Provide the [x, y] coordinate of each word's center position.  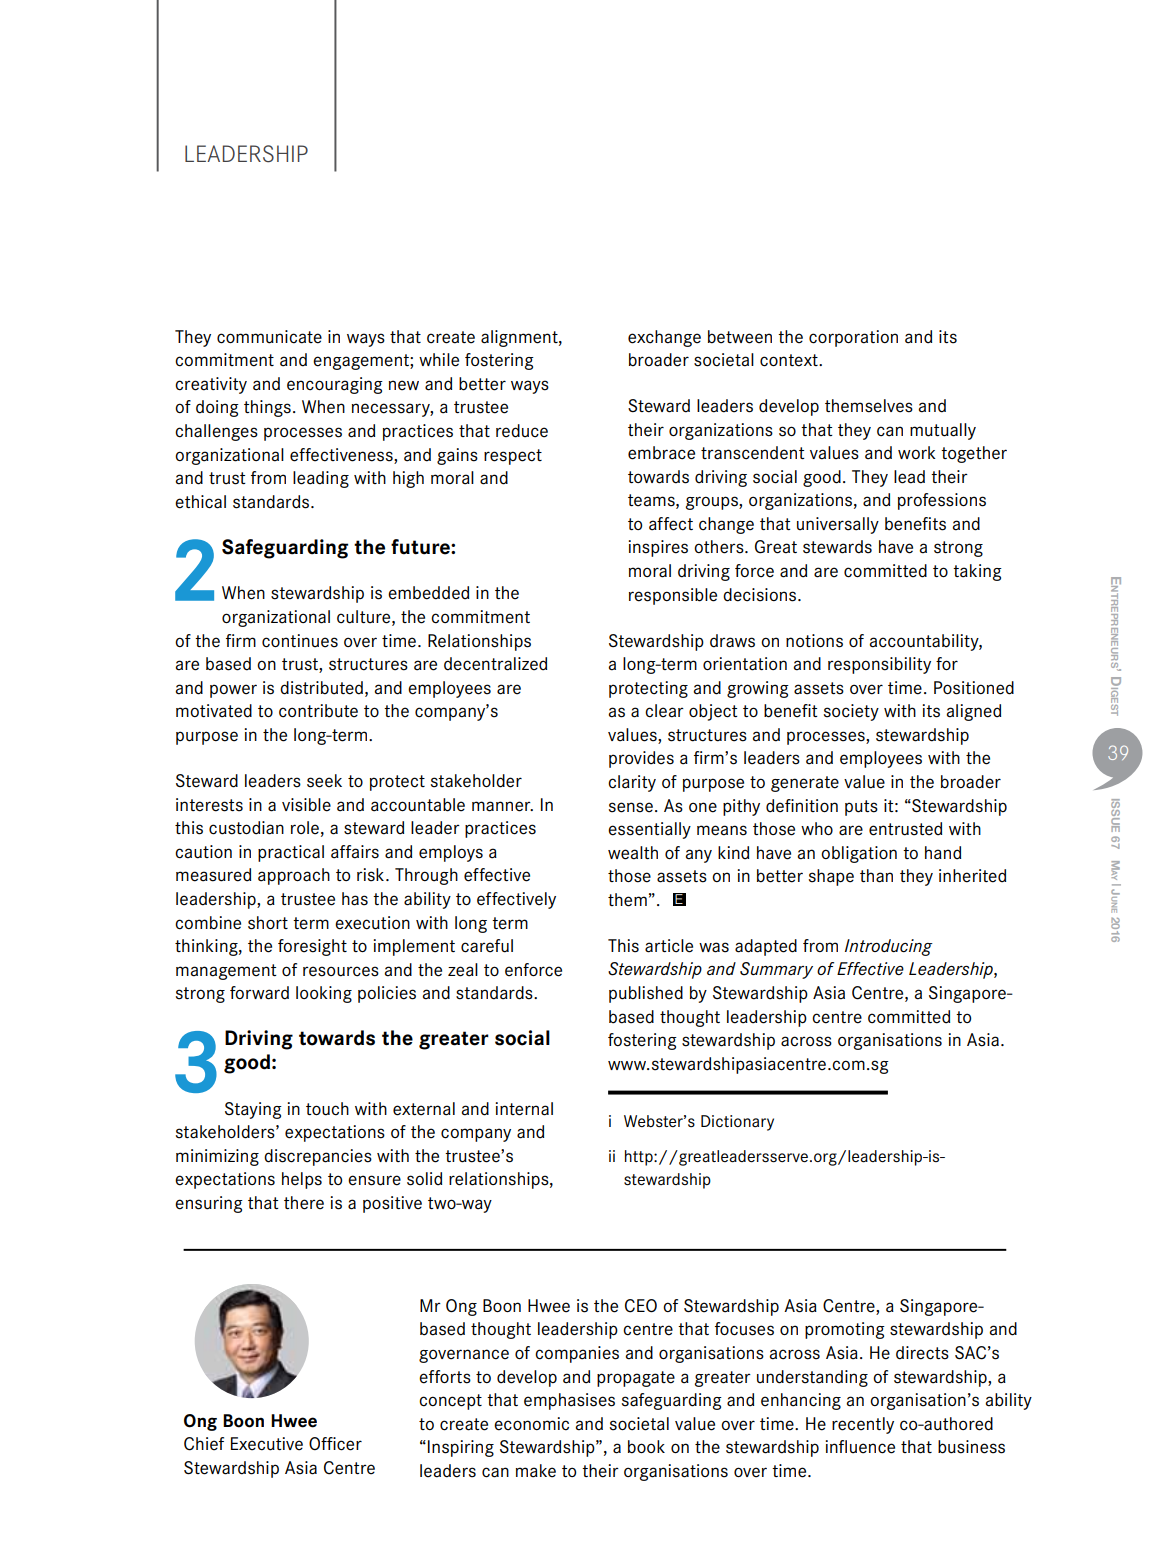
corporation [853, 338]
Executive [267, 1444]
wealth [633, 853]
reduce [522, 431]
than [876, 876]
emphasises [569, 1401]
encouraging [335, 385]
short [268, 923]
